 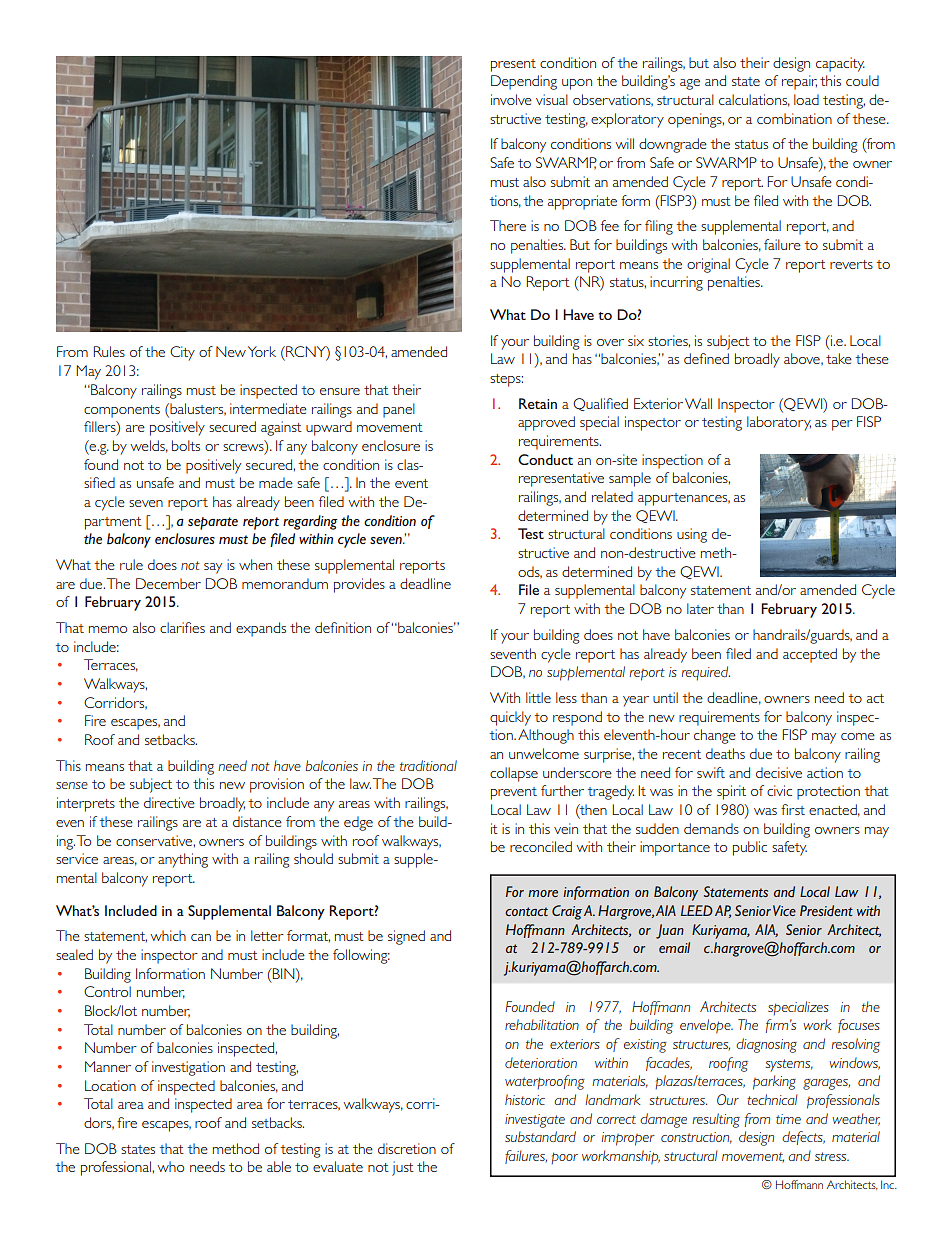 What do you see at coordinates (545, 459) in the screenshot?
I see `Conduct` at bounding box center [545, 459].
